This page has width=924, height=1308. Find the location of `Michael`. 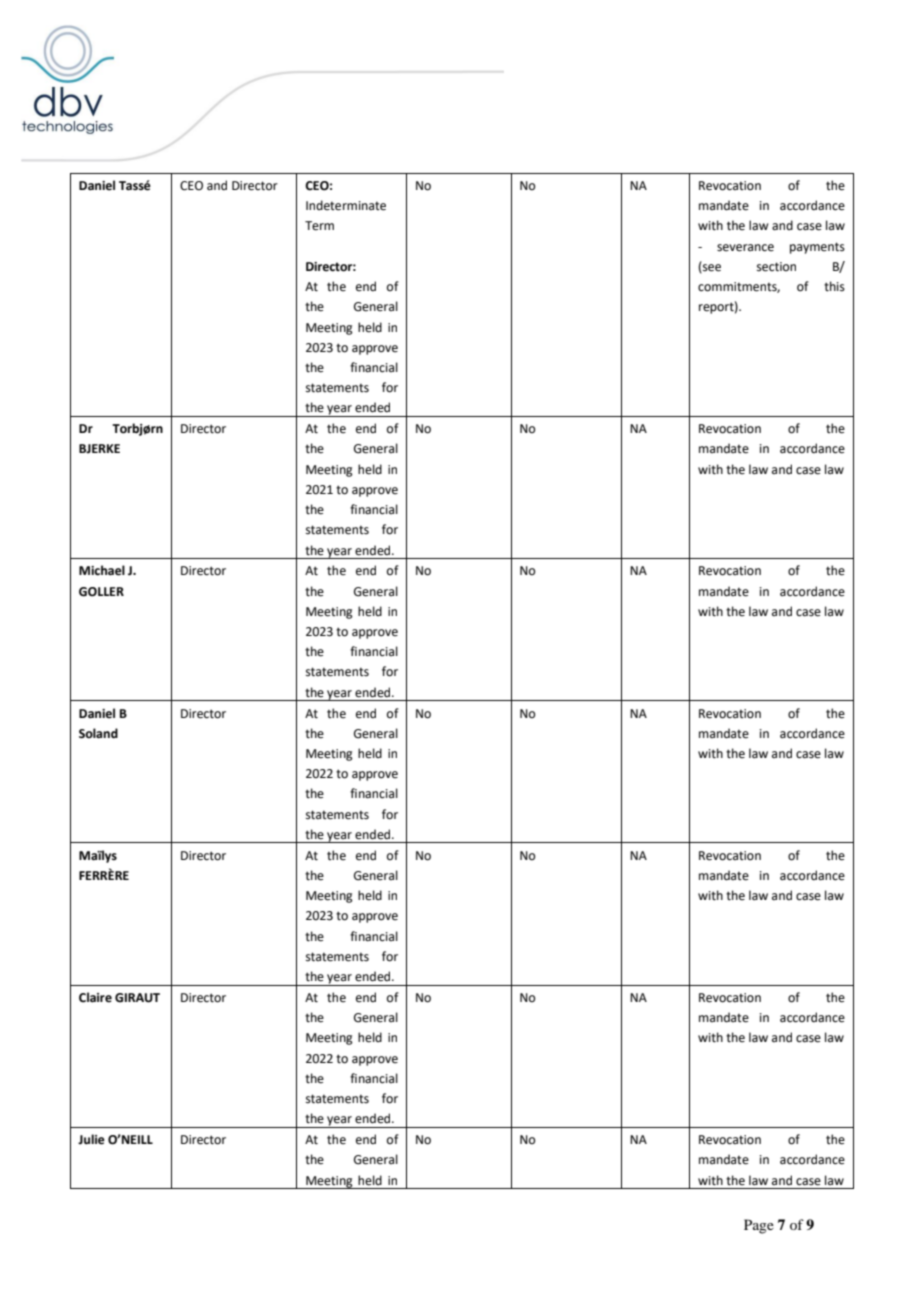

Michael is located at coordinates (102, 570).
